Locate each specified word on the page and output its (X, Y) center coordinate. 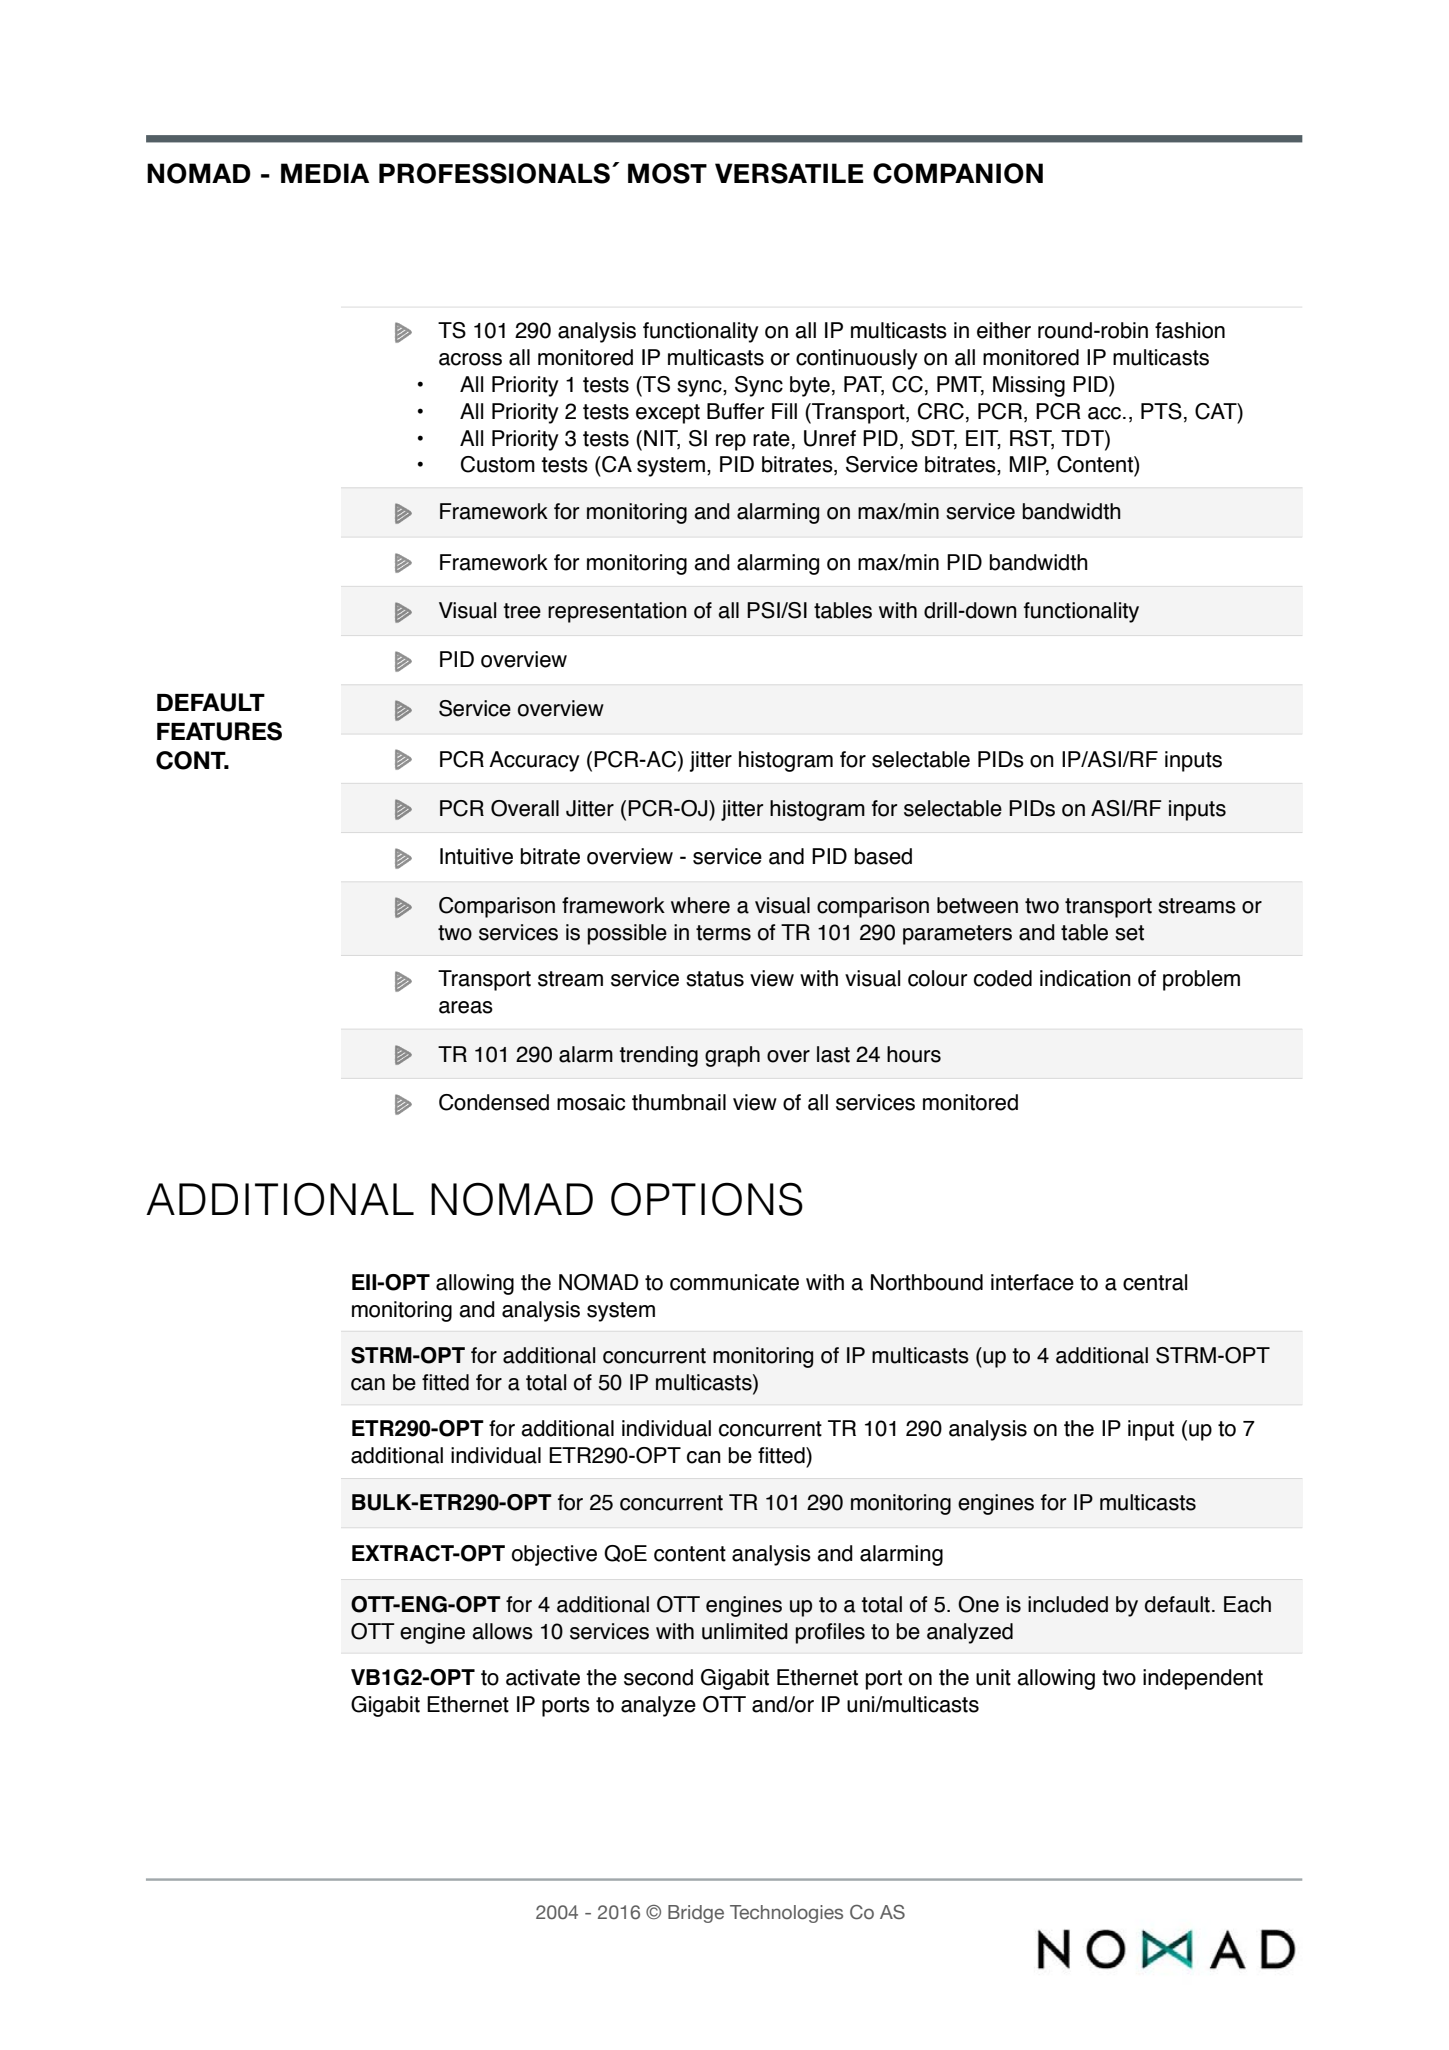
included (1068, 1604)
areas (466, 1007)
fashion (1190, 330)
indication (1085, 978)
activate (543, 1677)
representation (617, 612)
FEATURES (219, 731)
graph (732, 1056)
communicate (734, 1282)
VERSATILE (789, 173)
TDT (1083, 438)
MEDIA (325, 173)
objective (554, 1555)
